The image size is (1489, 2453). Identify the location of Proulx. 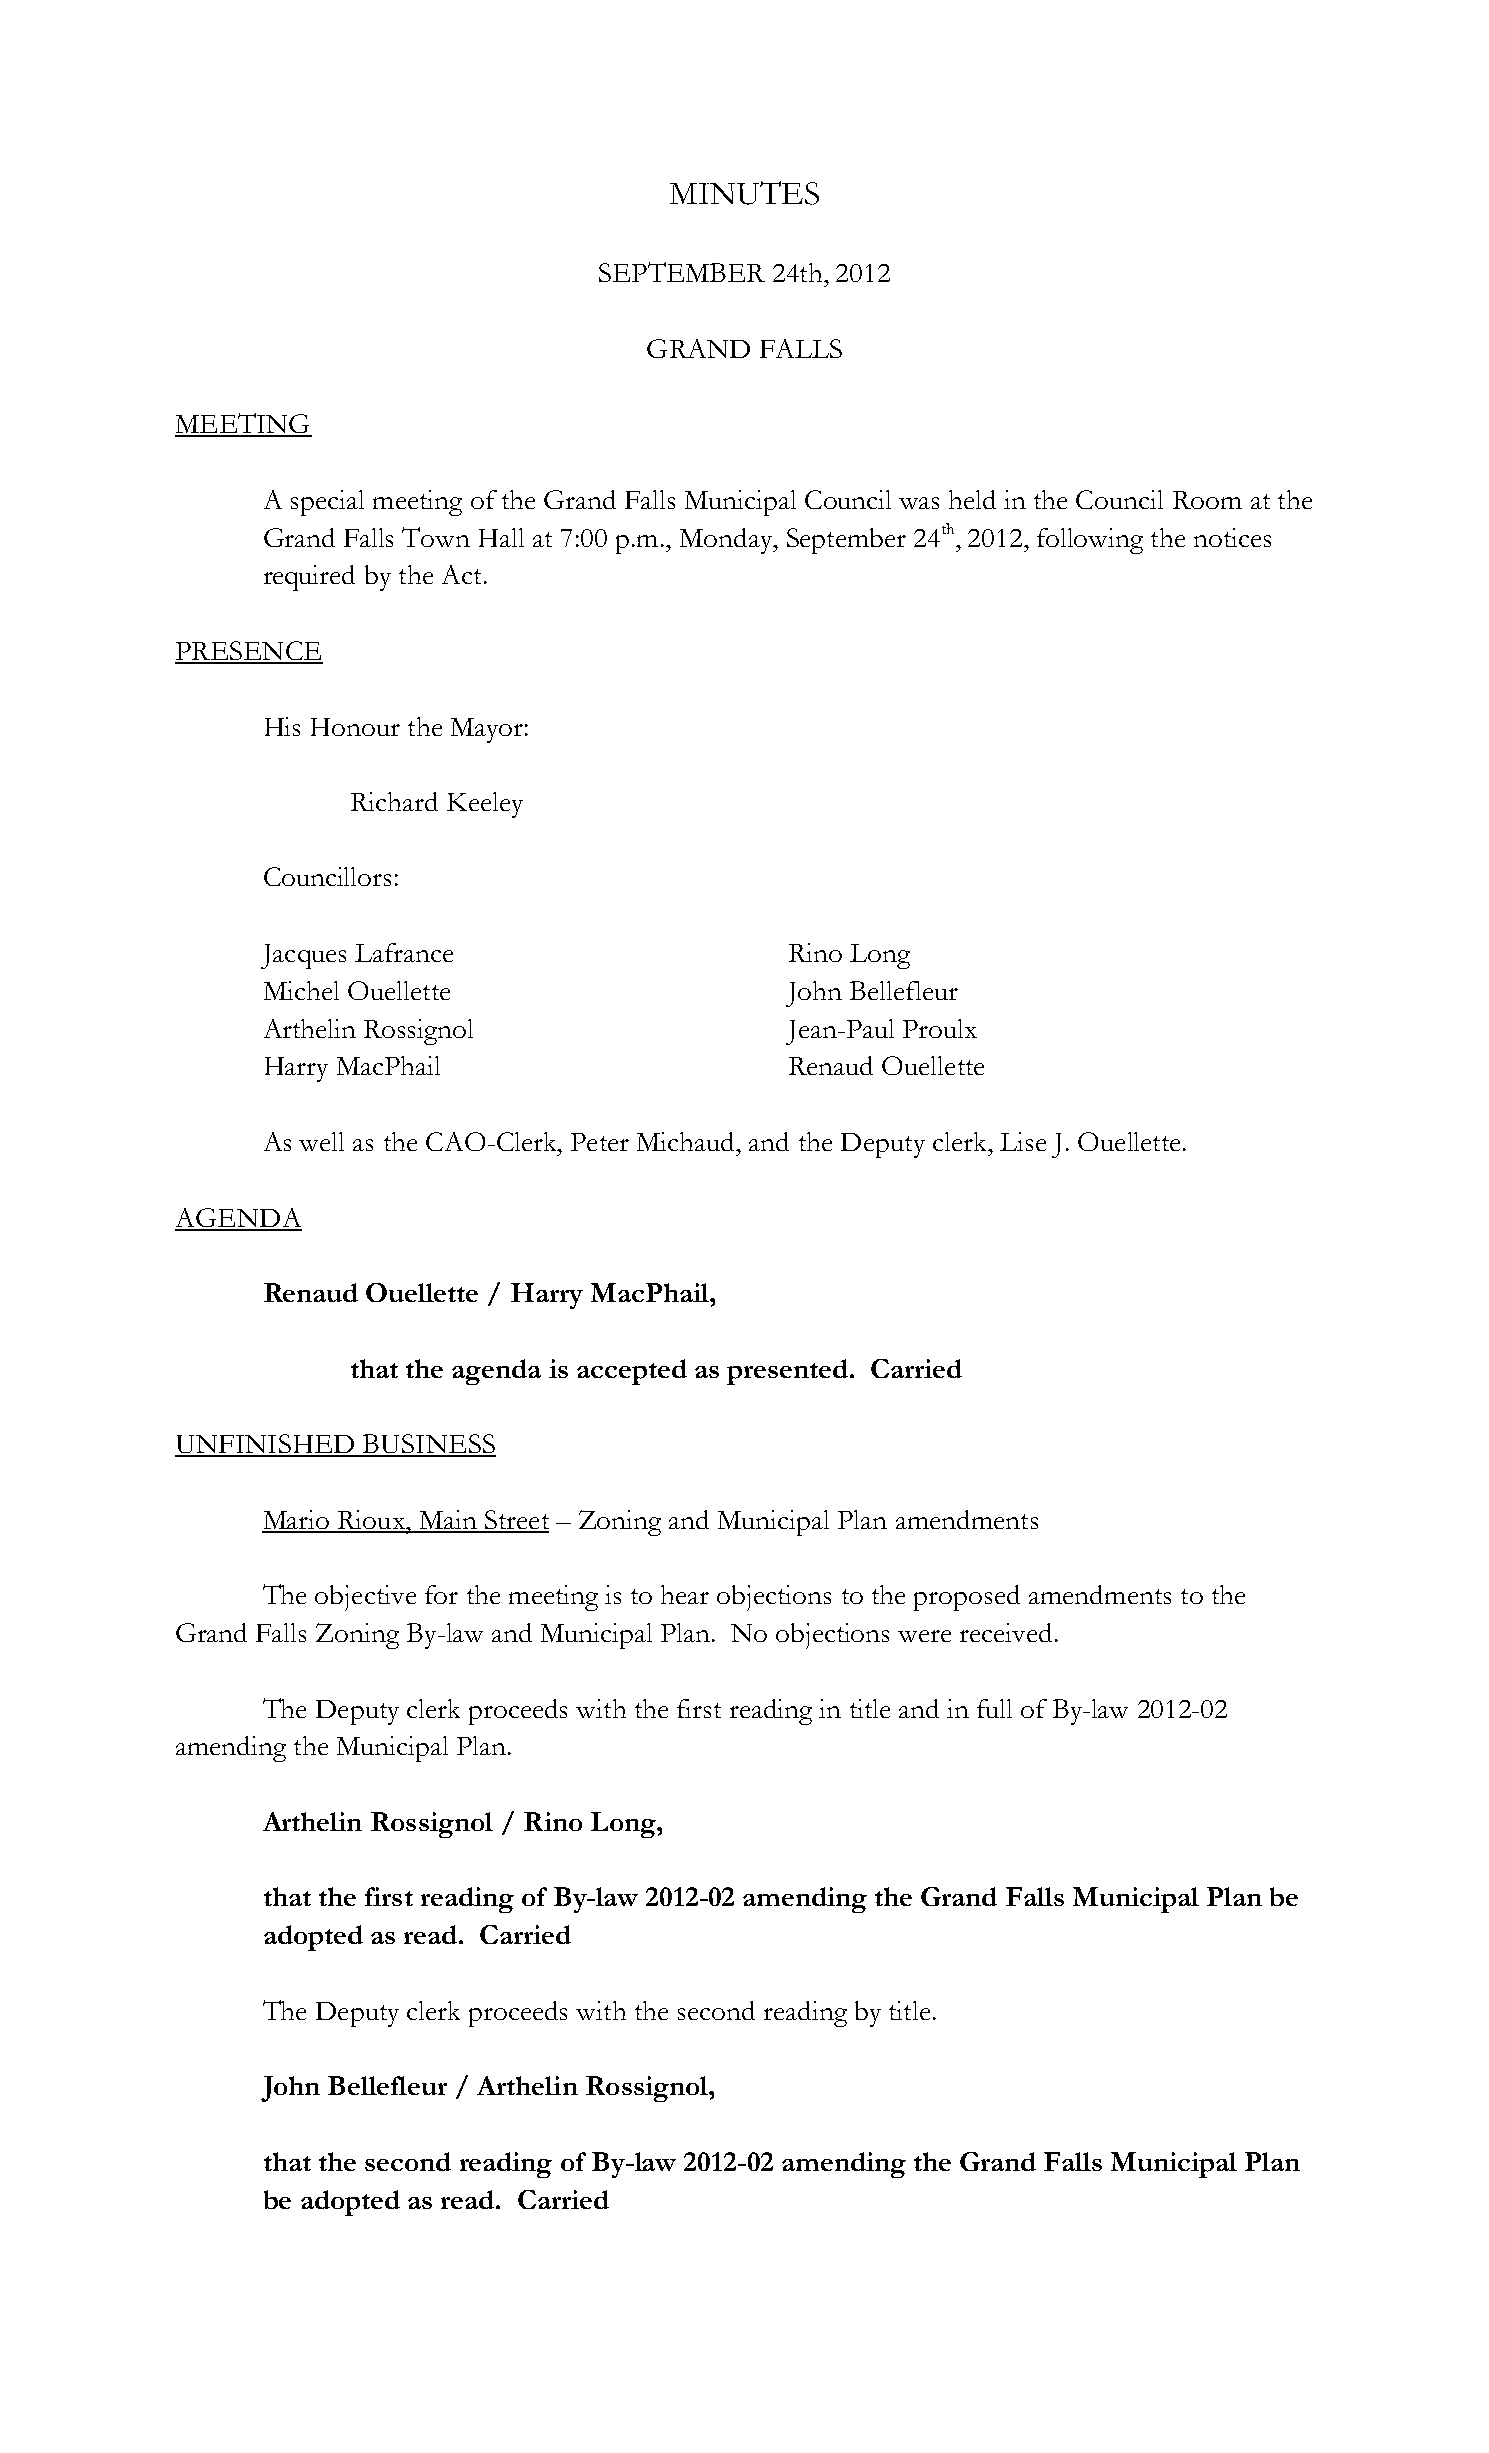
(940, 1028).
